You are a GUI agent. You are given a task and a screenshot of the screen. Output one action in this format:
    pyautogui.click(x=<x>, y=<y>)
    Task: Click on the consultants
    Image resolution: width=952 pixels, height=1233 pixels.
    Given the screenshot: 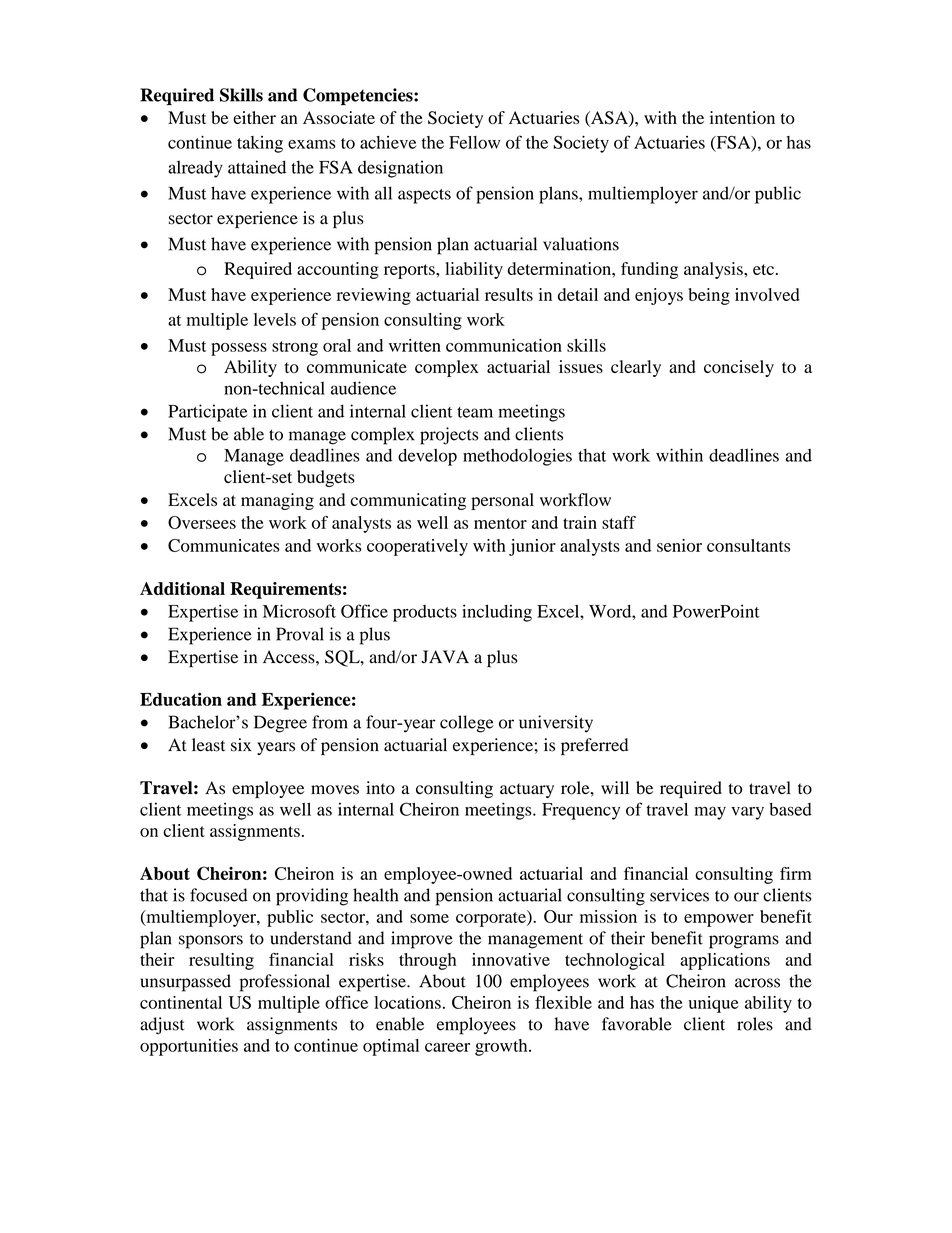 What is the action you would take?
    pyautogui.click(x=748, y=545)
